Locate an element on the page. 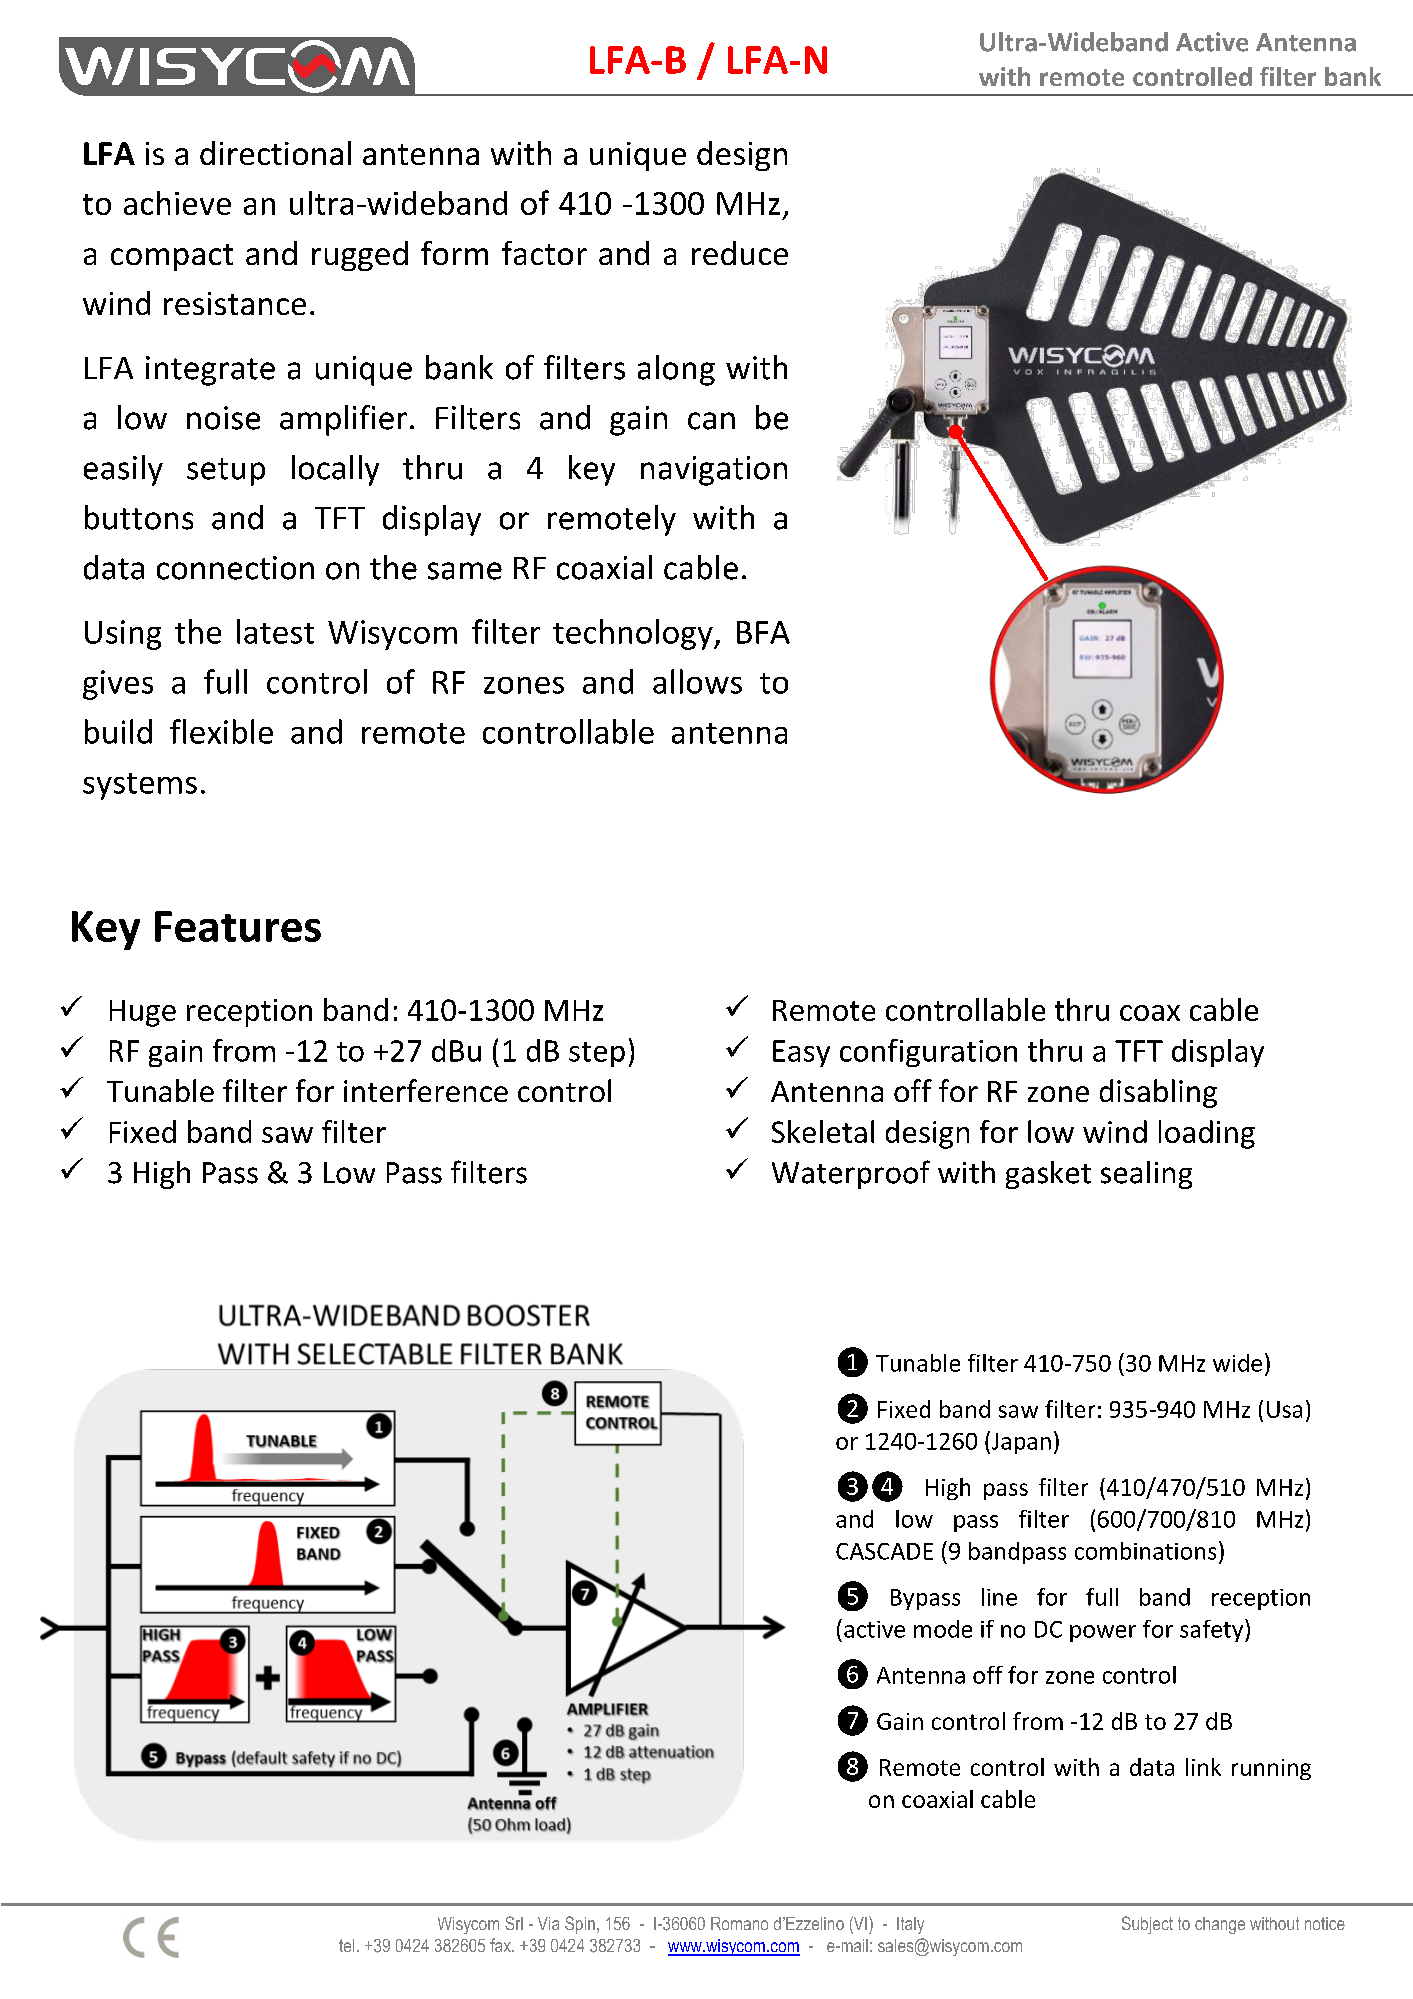  along is located at coordinates (676, 370).
